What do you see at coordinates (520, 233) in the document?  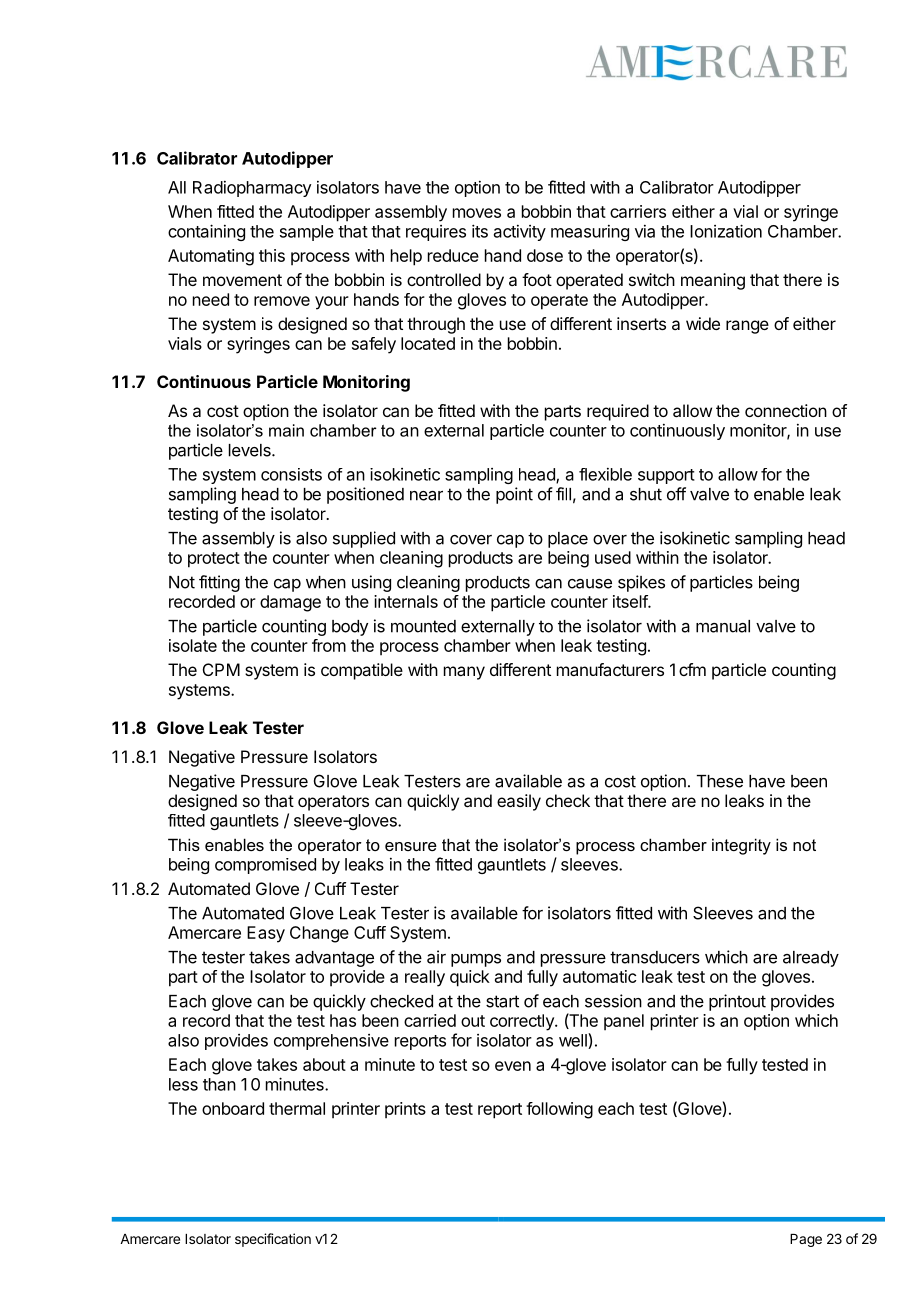 I see `activity` at bounding box center [520, 233].
